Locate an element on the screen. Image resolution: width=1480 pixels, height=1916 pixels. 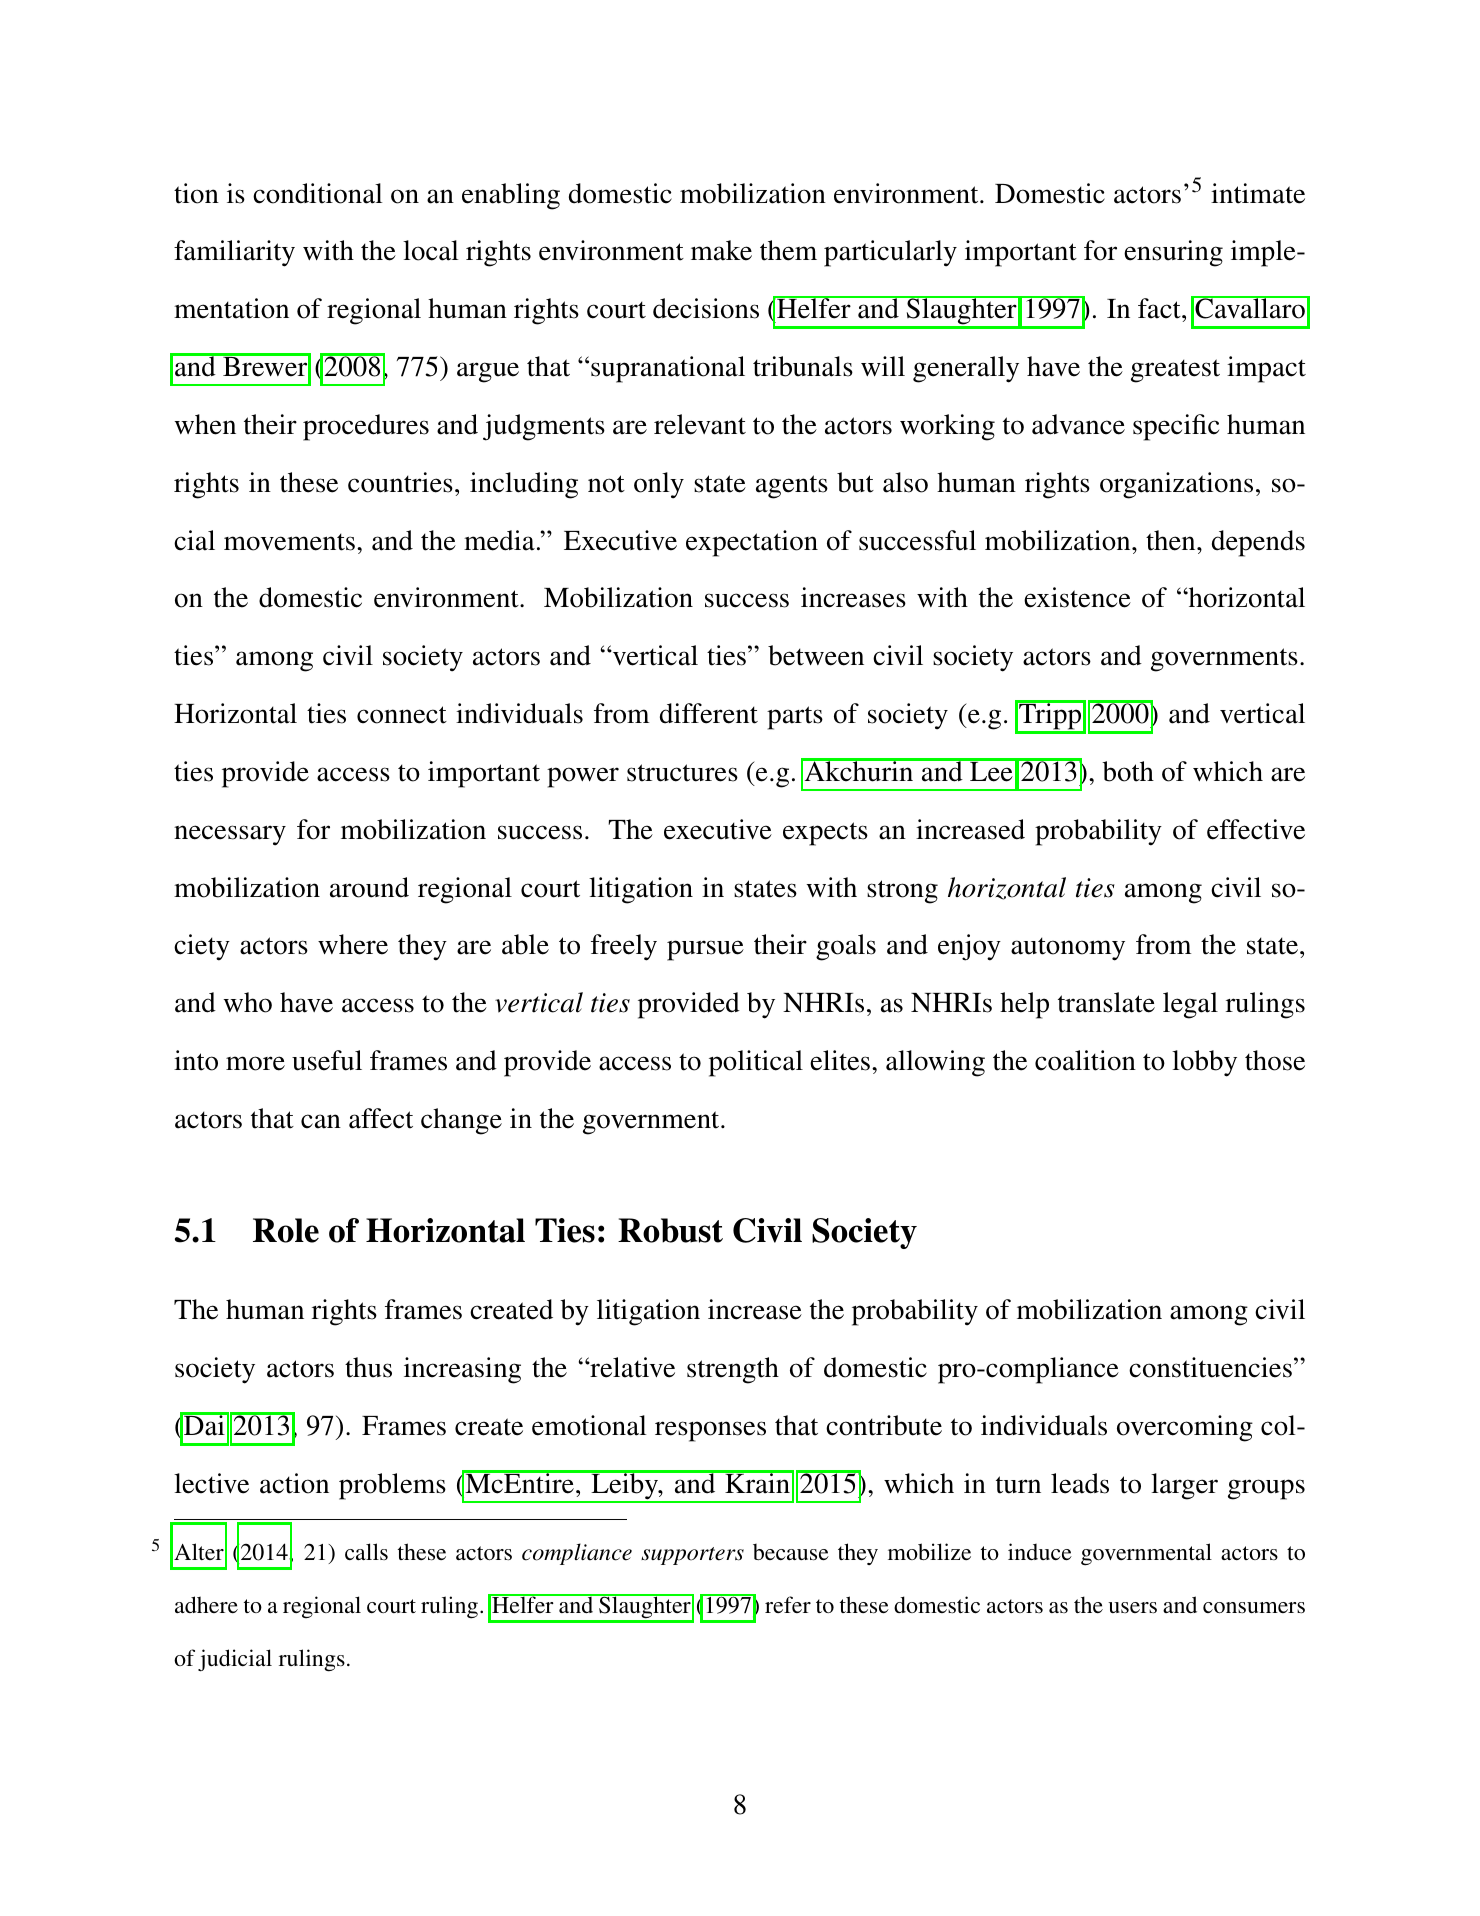
familiarity is located at coordinates (234, 253).
